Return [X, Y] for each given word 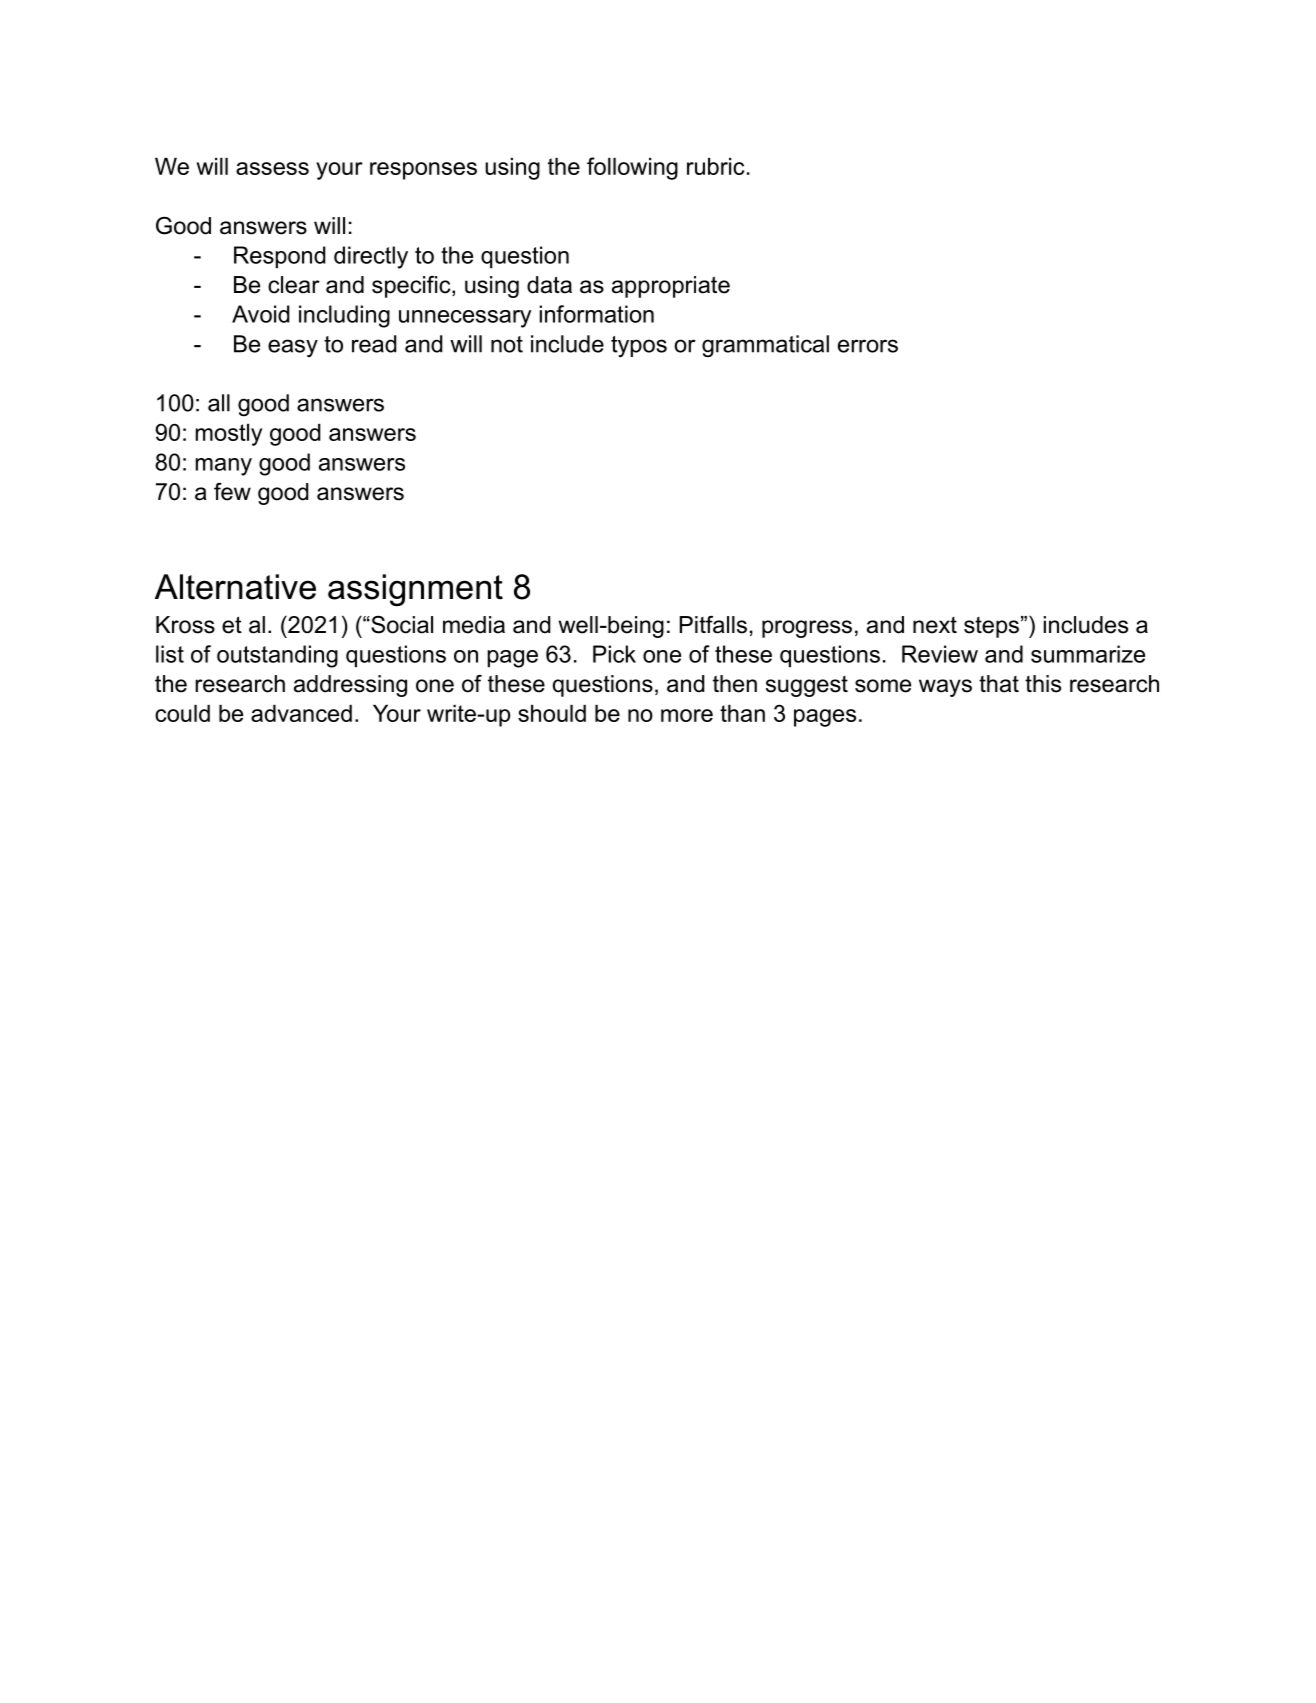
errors [868, 346]
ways [945, 688]
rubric [715, 166]
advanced [301, 713]
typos [639, 347]
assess [272, 168]
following [632, 168]
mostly [229, 435]
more [687, 715]
